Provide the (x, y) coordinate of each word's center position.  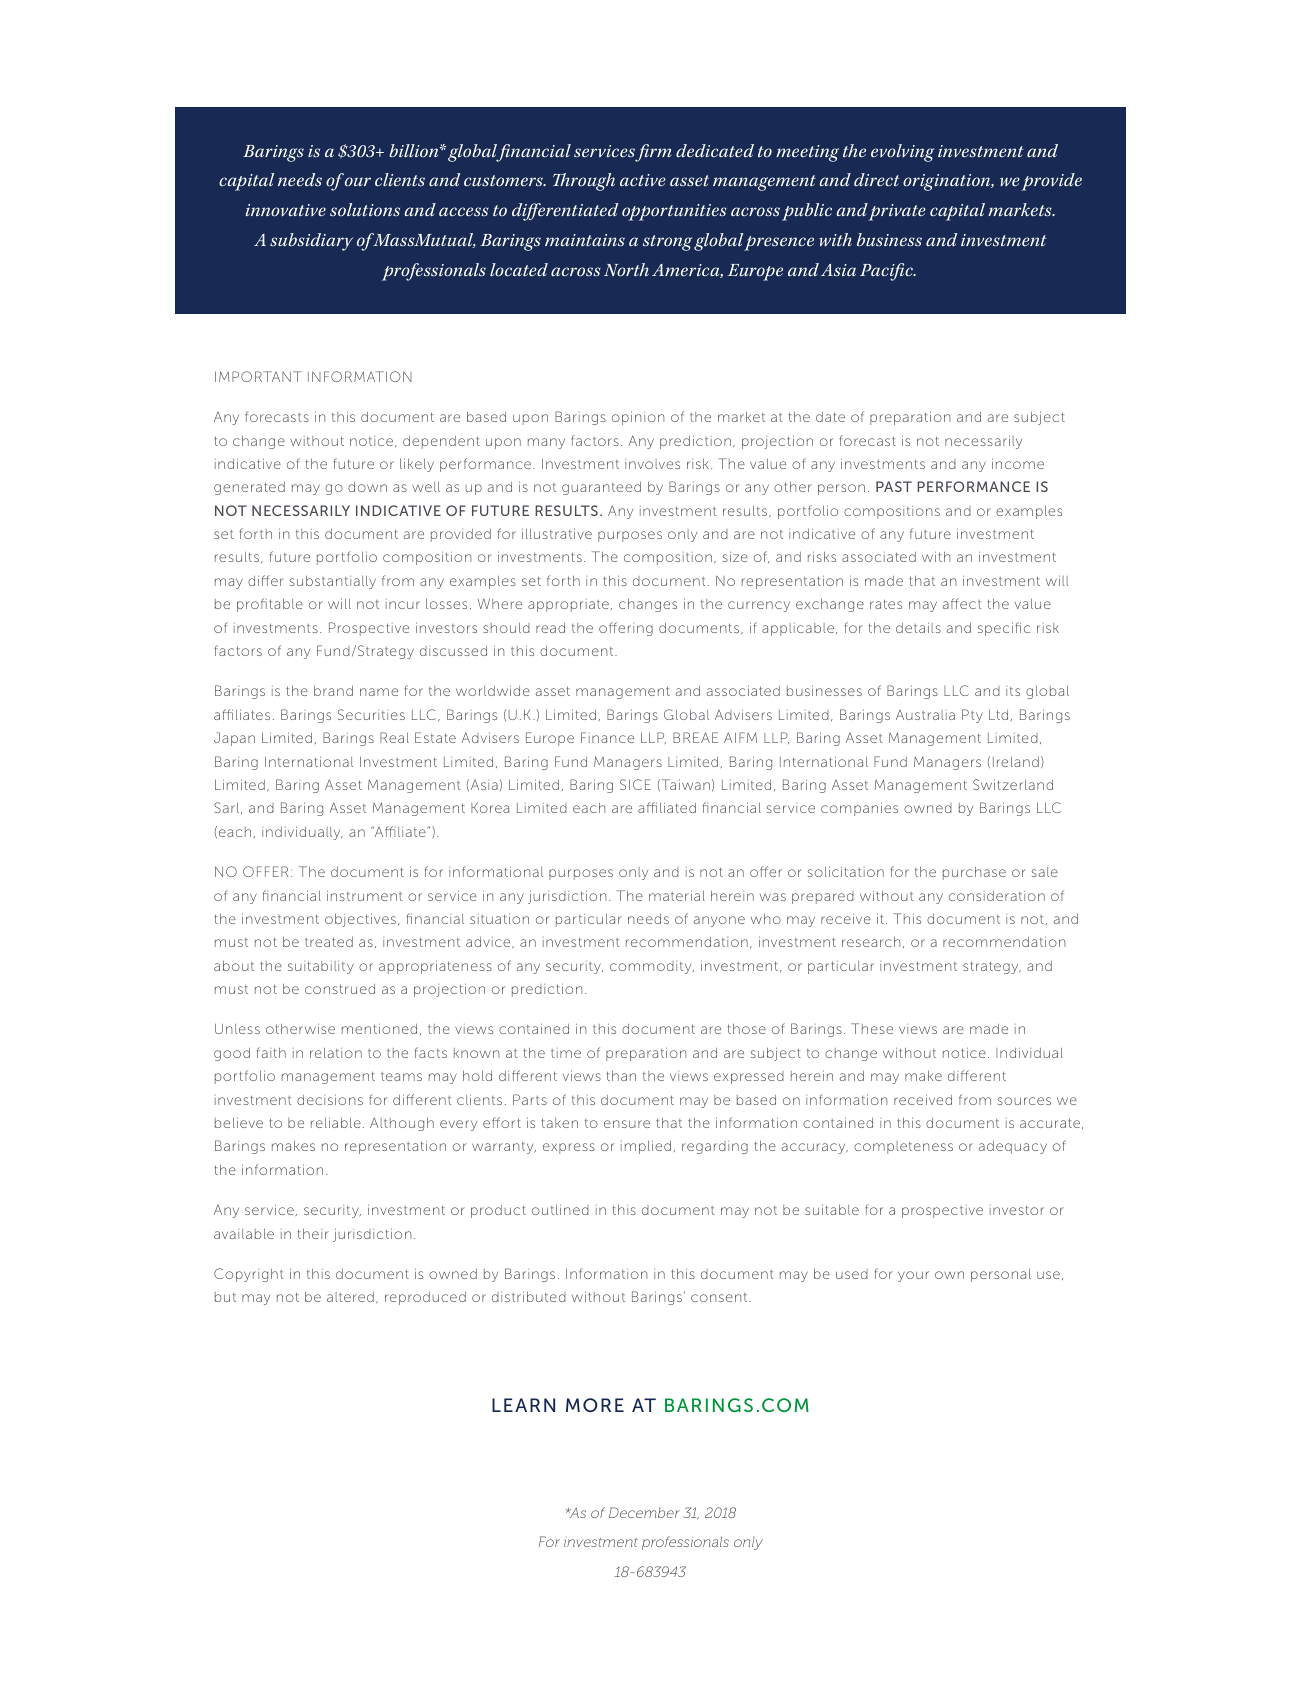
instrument (365, 895)
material (677, 895)
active (643, 180)
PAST (894, 486)
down (367, 487)
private (897, 212)
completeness (903, 1147)
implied (646, 1147)
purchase (974, 873)
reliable (336, 1122)
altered (350, 1297)
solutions (365, 209)
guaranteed (601, 488)
